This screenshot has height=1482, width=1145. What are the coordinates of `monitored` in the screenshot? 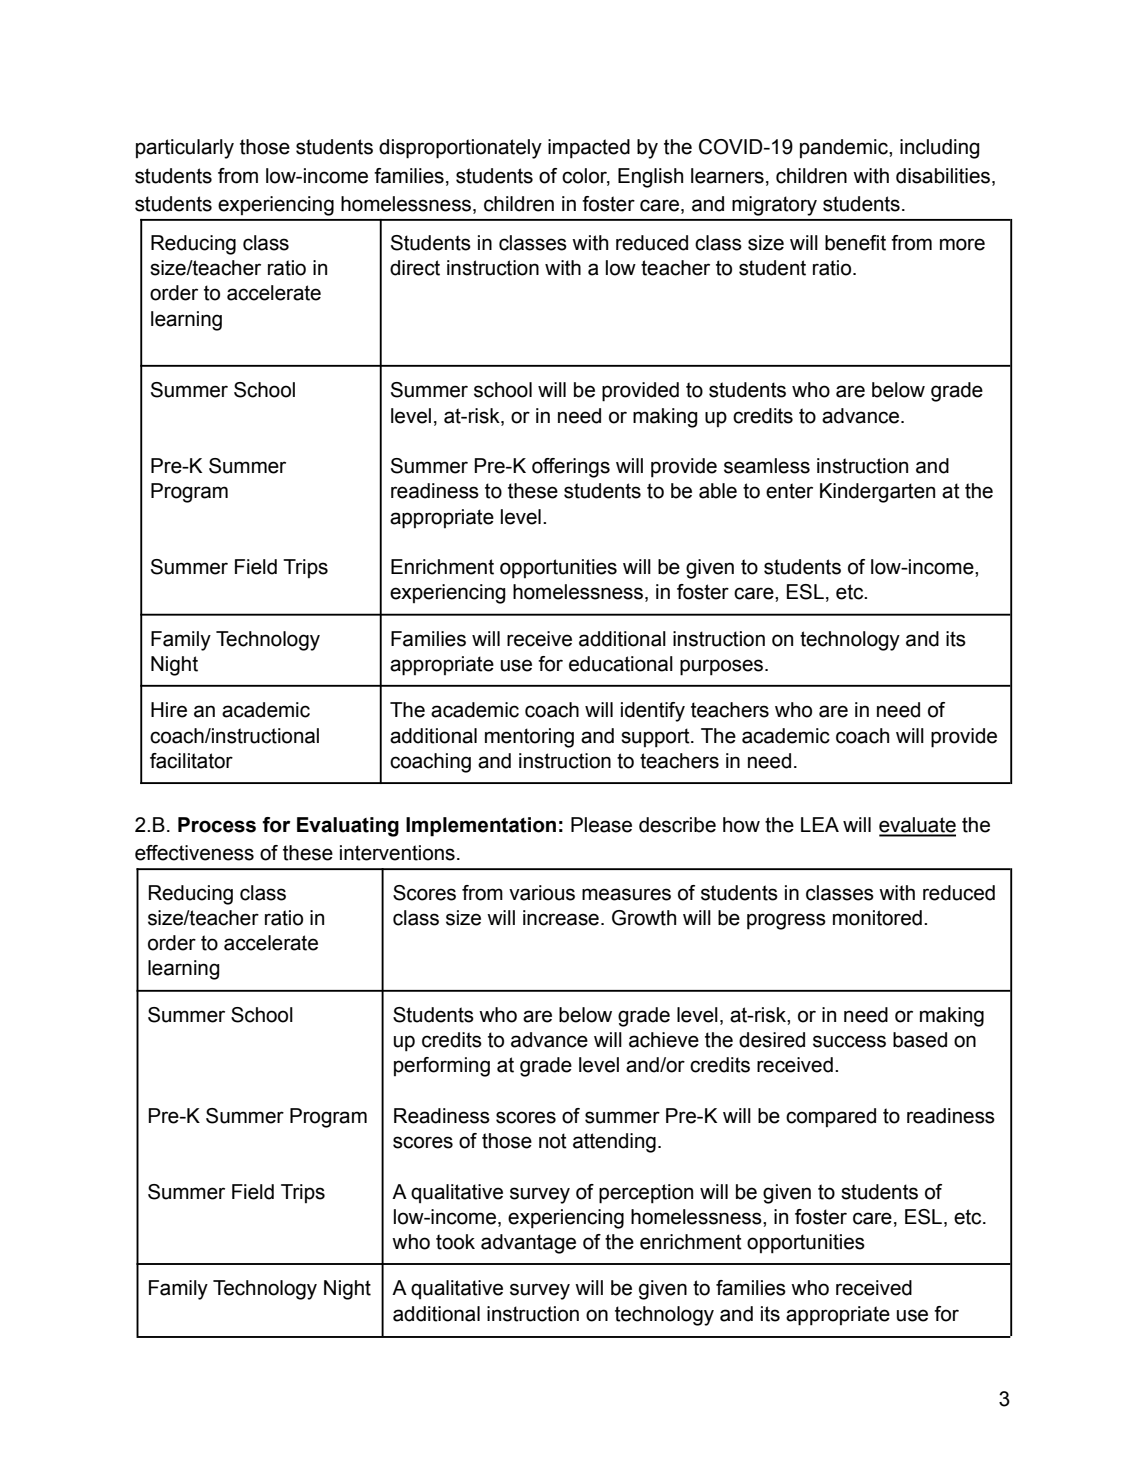 It's located at (877, 918).
